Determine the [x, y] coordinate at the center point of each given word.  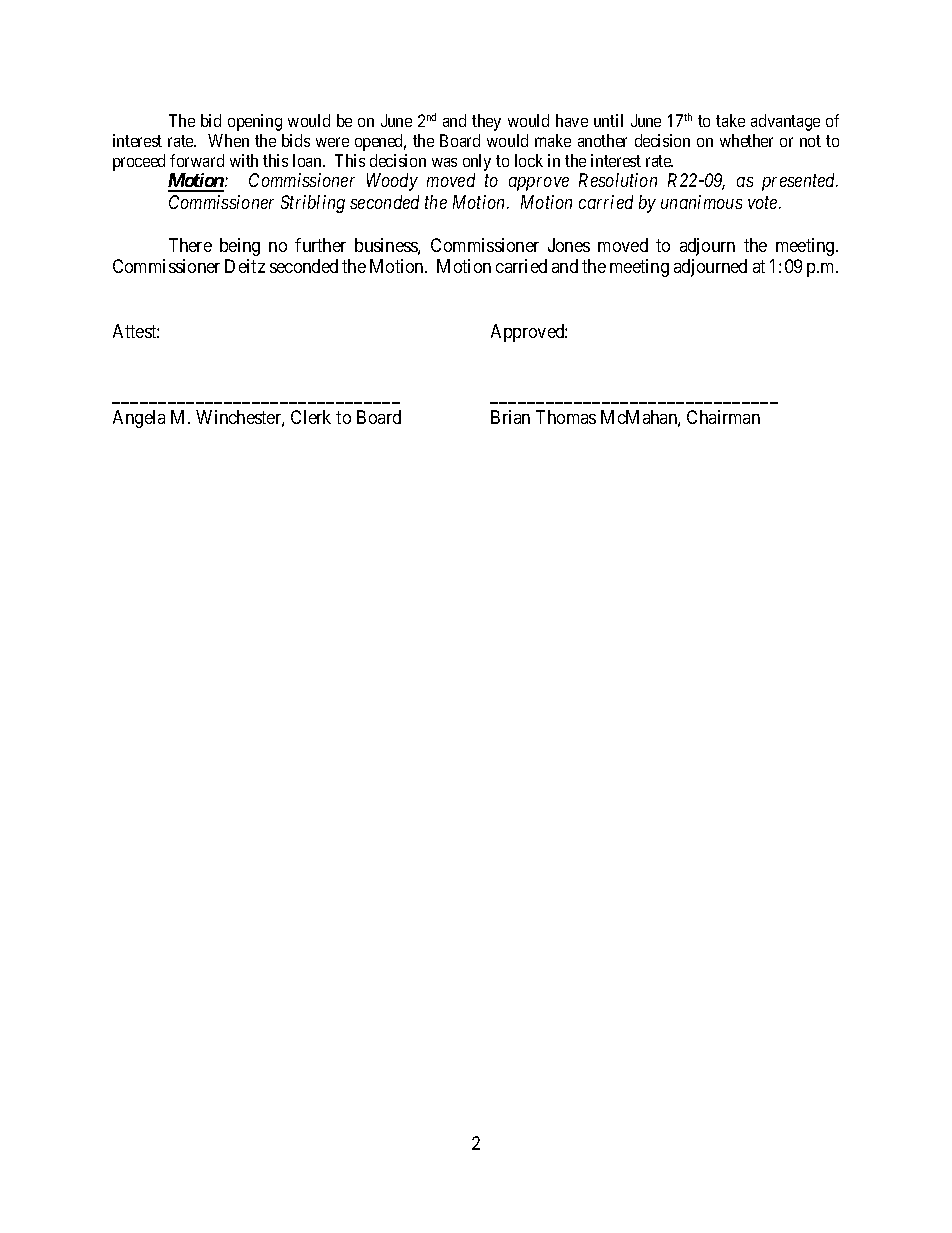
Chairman [723, 417]
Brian [510, 417]
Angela [139, 419]
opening [255, 122]
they [486, 122]
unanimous [701, 202]
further [320, 245]
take [730, 120]
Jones [569, 245]
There [190, 245]
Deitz [245, 266]
